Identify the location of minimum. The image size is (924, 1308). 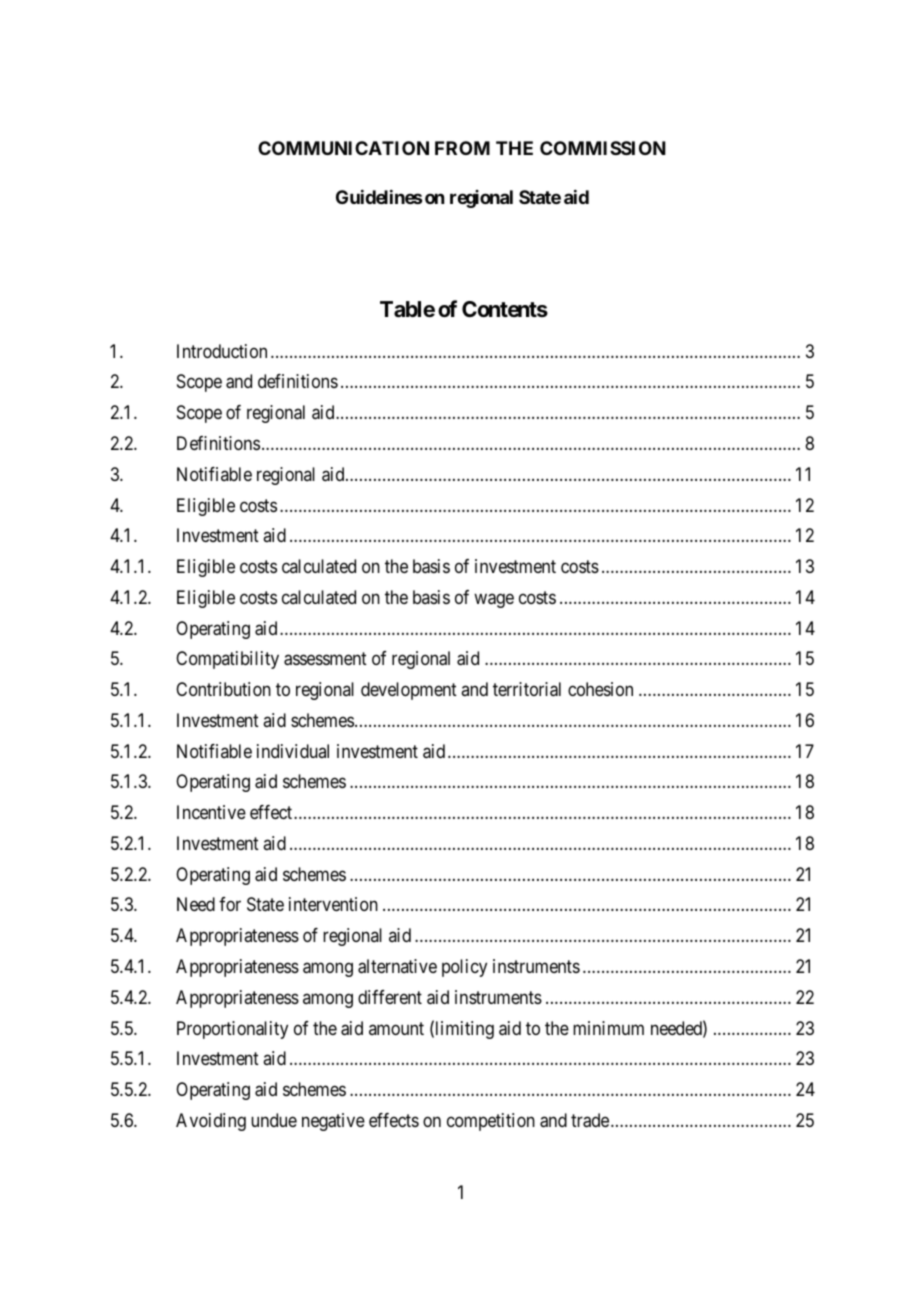
(608, 1028).
